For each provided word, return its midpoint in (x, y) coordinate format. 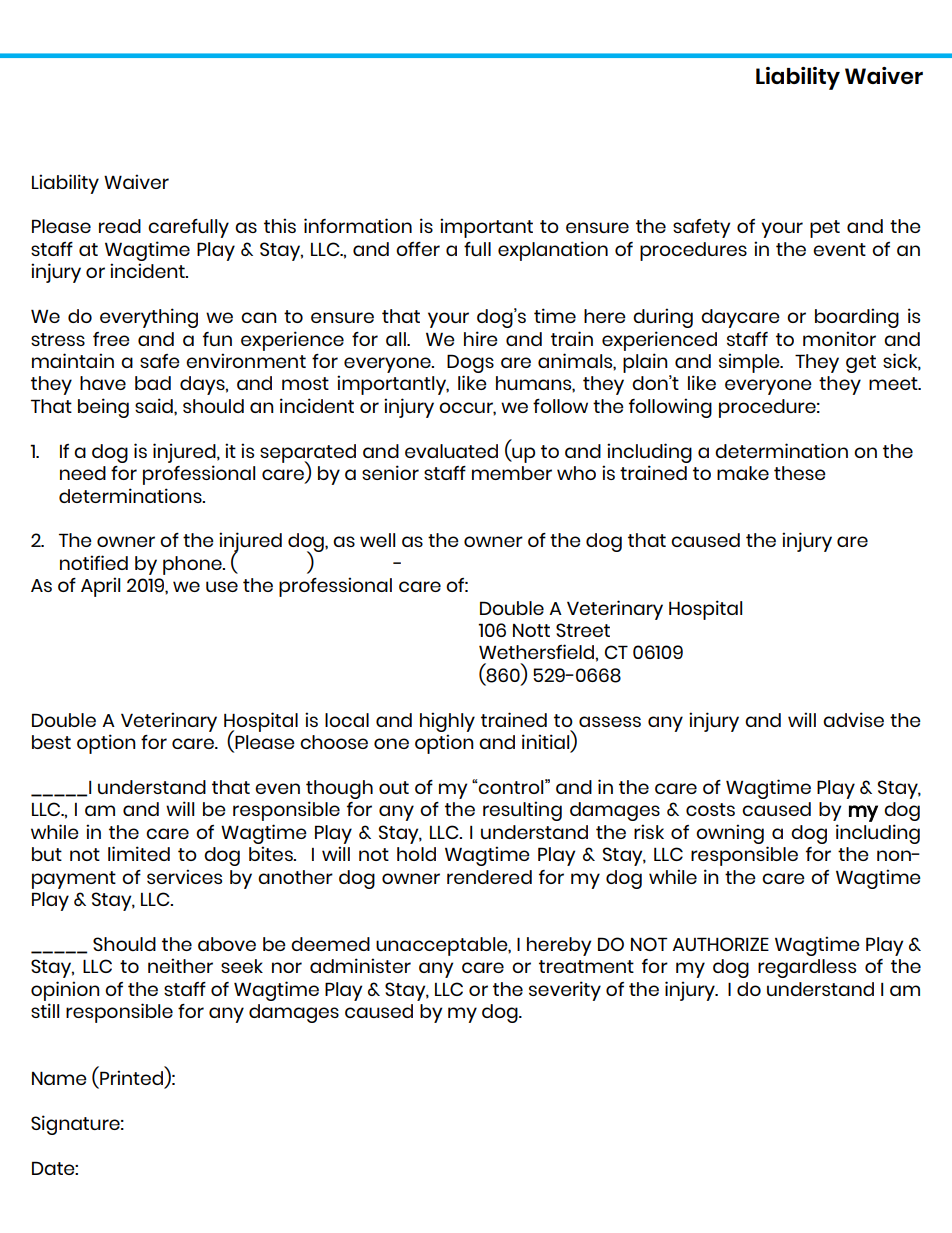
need (83, 473)
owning (730, 834)
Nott (531, 630)
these (800, 473)
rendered (489, 877)
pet (825, 229)
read (120, 226)
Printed (132, 1079)
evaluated (451, 451)
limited (139, 853)
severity (565, 991)
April (100, 587)
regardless (807, 968)
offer (418, 248)
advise (853, 719)
